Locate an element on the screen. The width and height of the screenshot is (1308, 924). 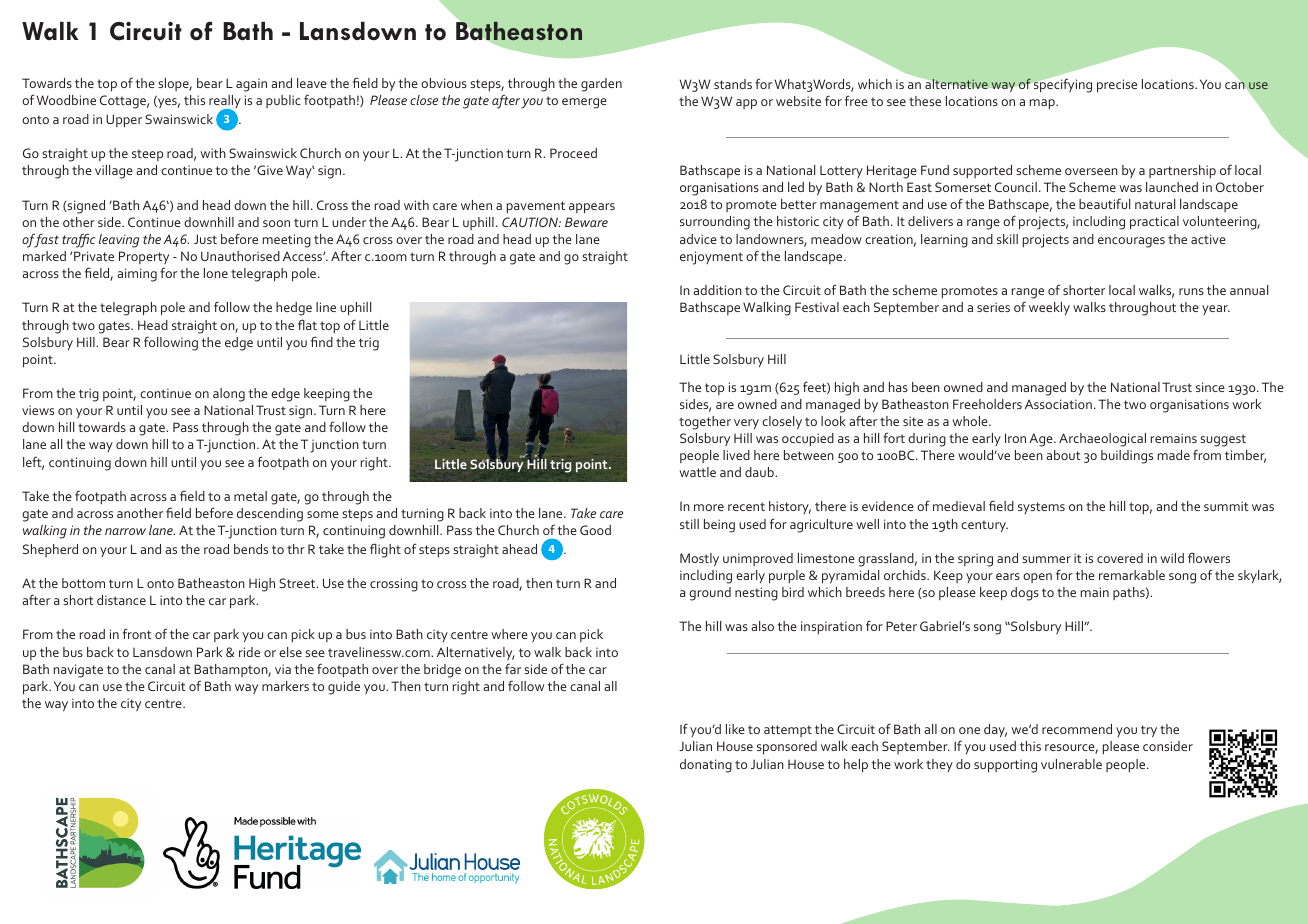
narrow is located at coordinates (125, 531).
